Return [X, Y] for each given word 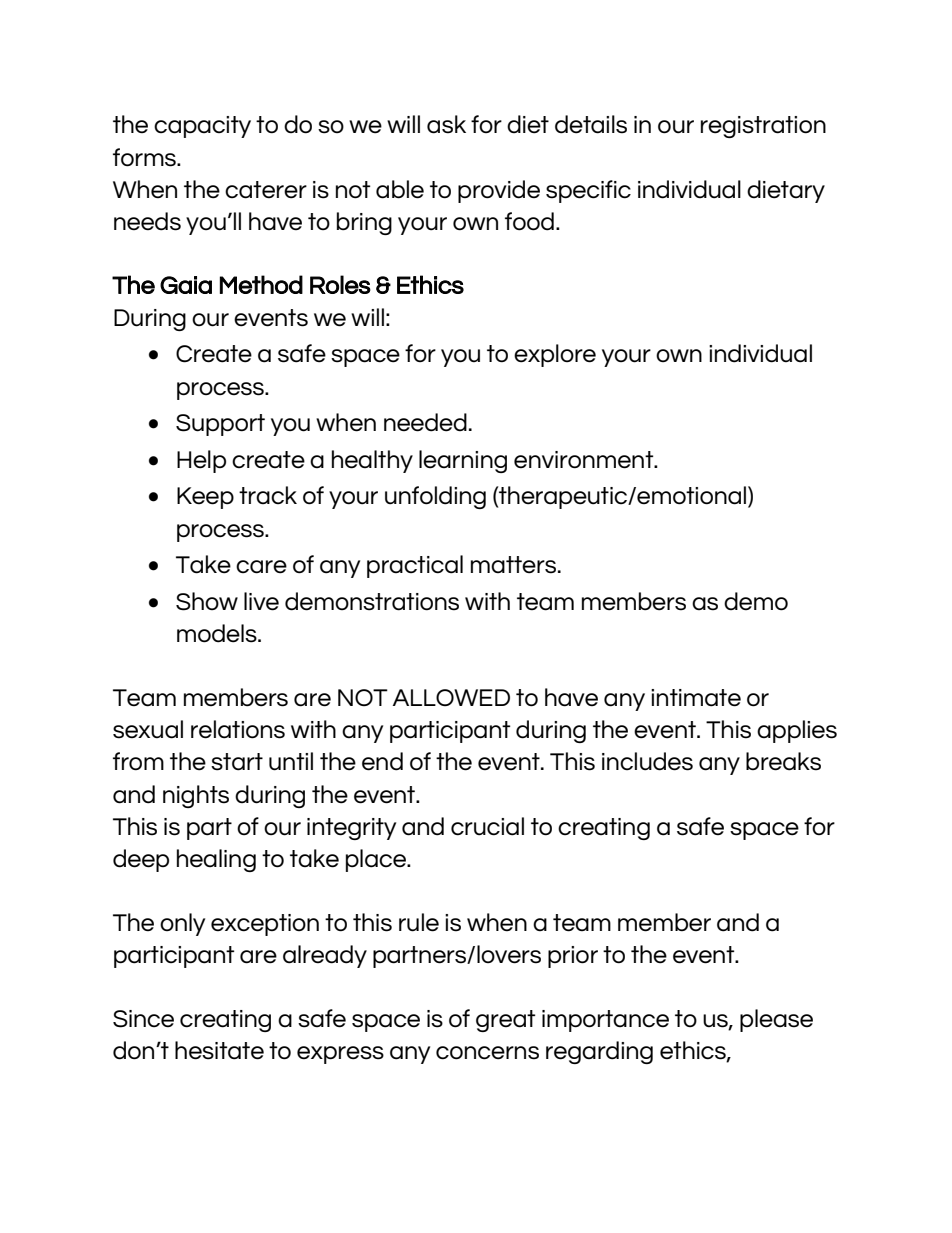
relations [238, 729]
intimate [696, 698]
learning [463, 461]
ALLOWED [451, 697]
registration [763, 127]
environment [585, 460]
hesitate [219, 1050]
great [506, 1021]
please [776, 1020]
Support [220, 425]
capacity [202, 127]
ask [446, 124]
